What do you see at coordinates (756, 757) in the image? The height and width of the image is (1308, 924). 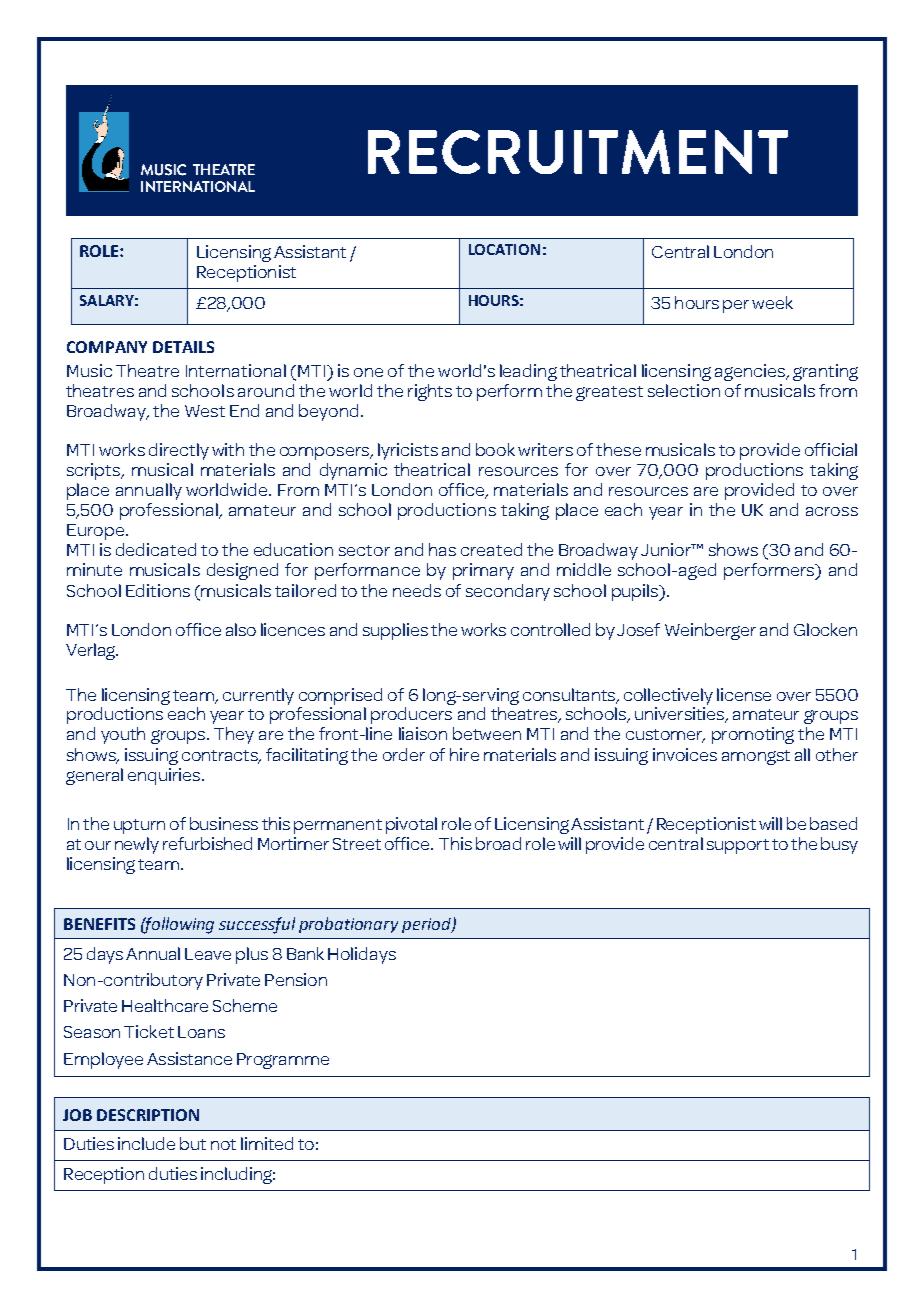 I see `amongst` at bounding box center [756, 757].
